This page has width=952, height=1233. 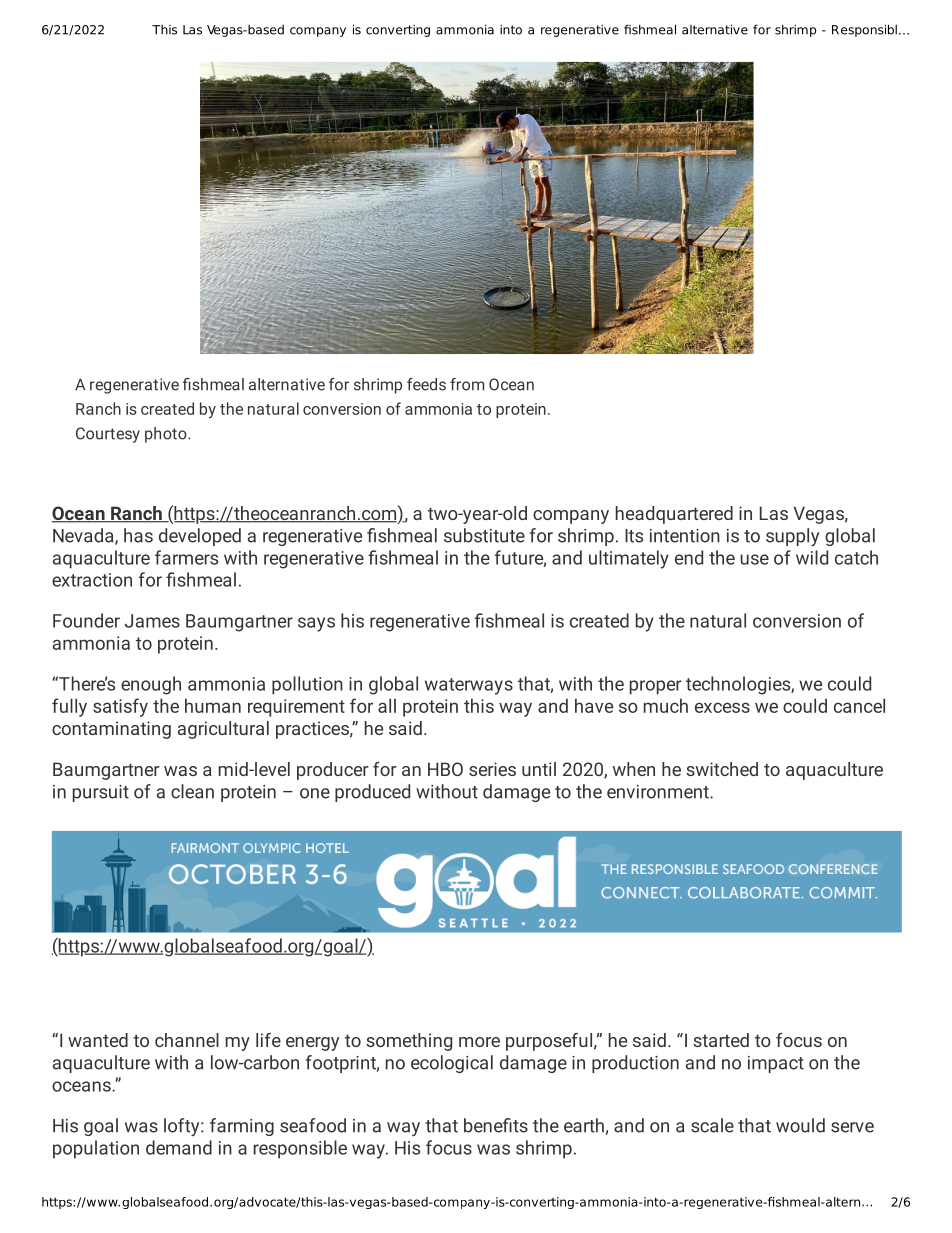 What do you see at coordinates (152, 621) in the page?
I see `James` at bounding box center [152, 621].
